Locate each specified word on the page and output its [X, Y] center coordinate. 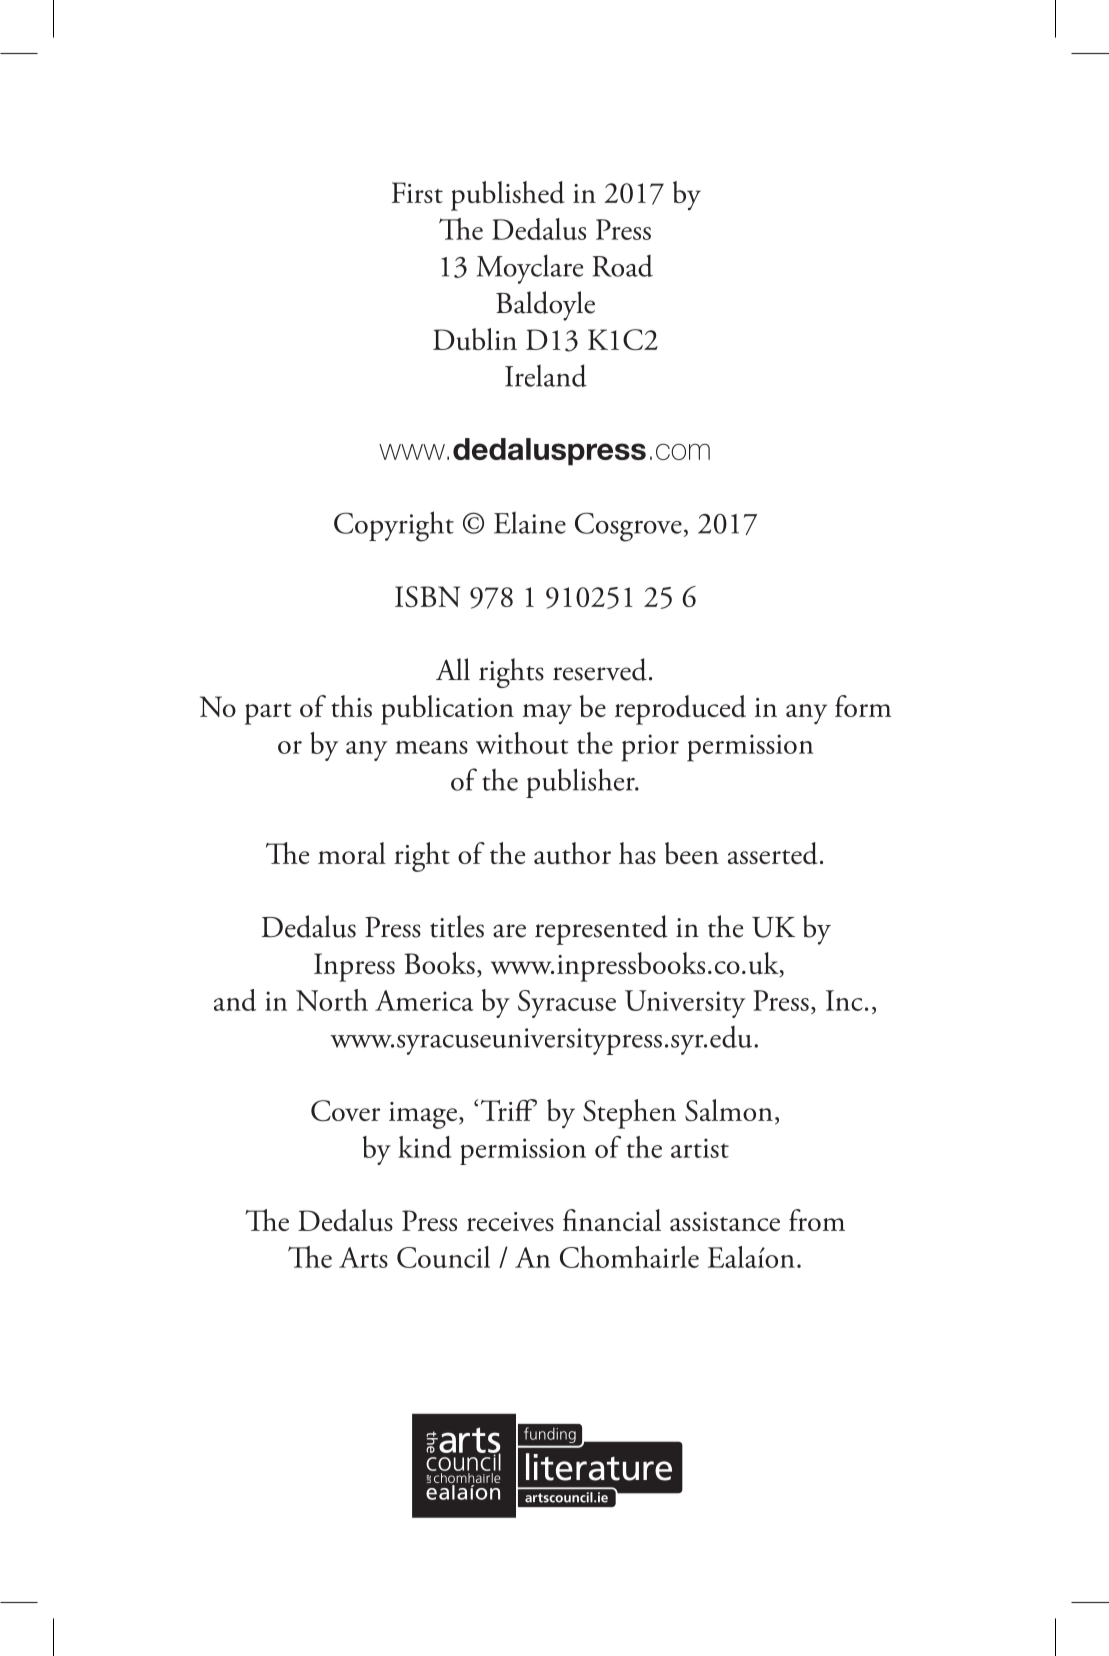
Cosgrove [629, 527]
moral [352, 853]
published [507, 196]
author [572, 853]
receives [510, 1221]
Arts [363, 1257]
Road [623, 266]
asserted [772, 853]
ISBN [427, 596]
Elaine [530, 523]
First [417, 192]
